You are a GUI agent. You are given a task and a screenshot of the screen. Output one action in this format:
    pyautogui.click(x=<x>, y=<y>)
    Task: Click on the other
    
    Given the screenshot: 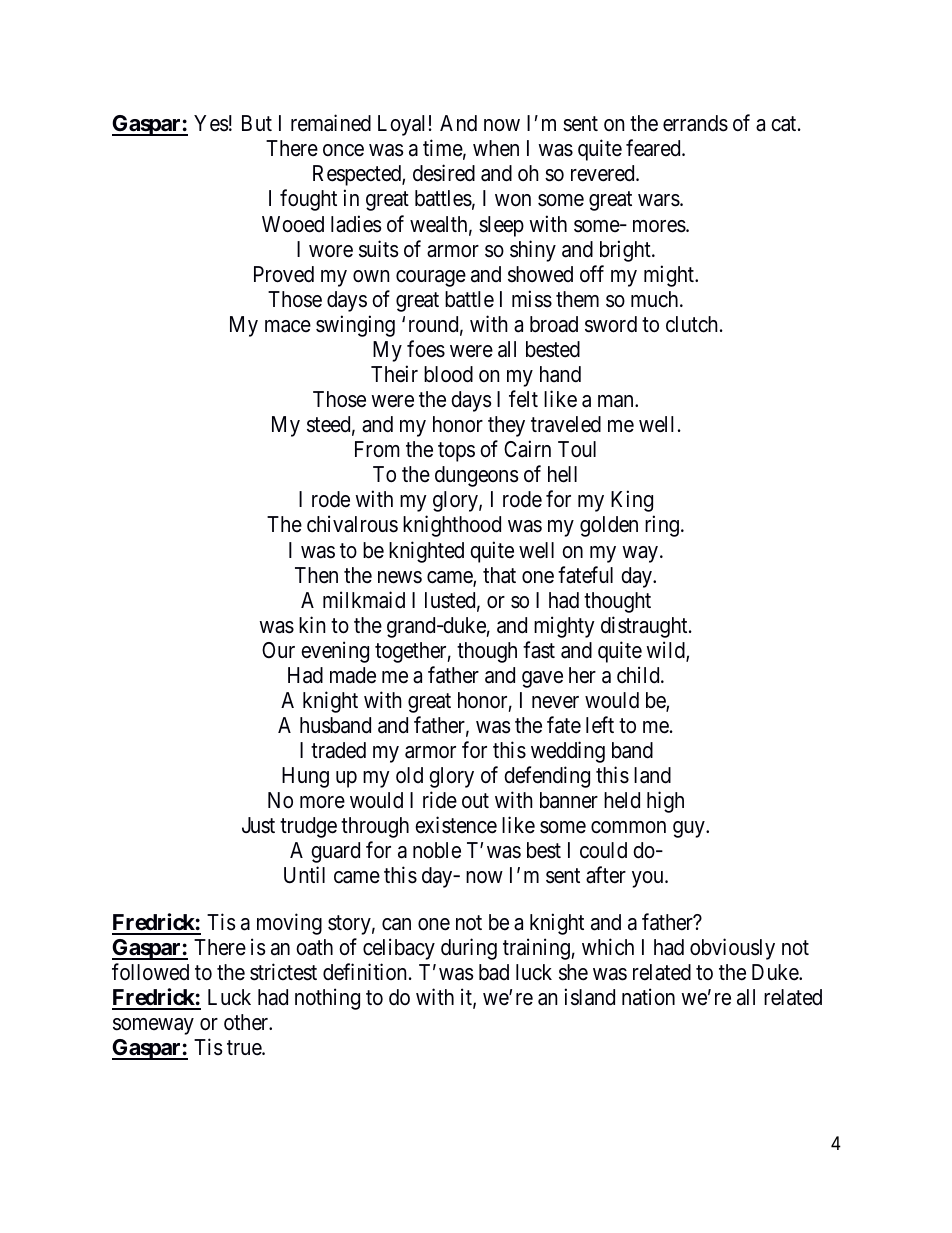 What is the action you would take?
    pyautogui.click(x=247, y=1022)
